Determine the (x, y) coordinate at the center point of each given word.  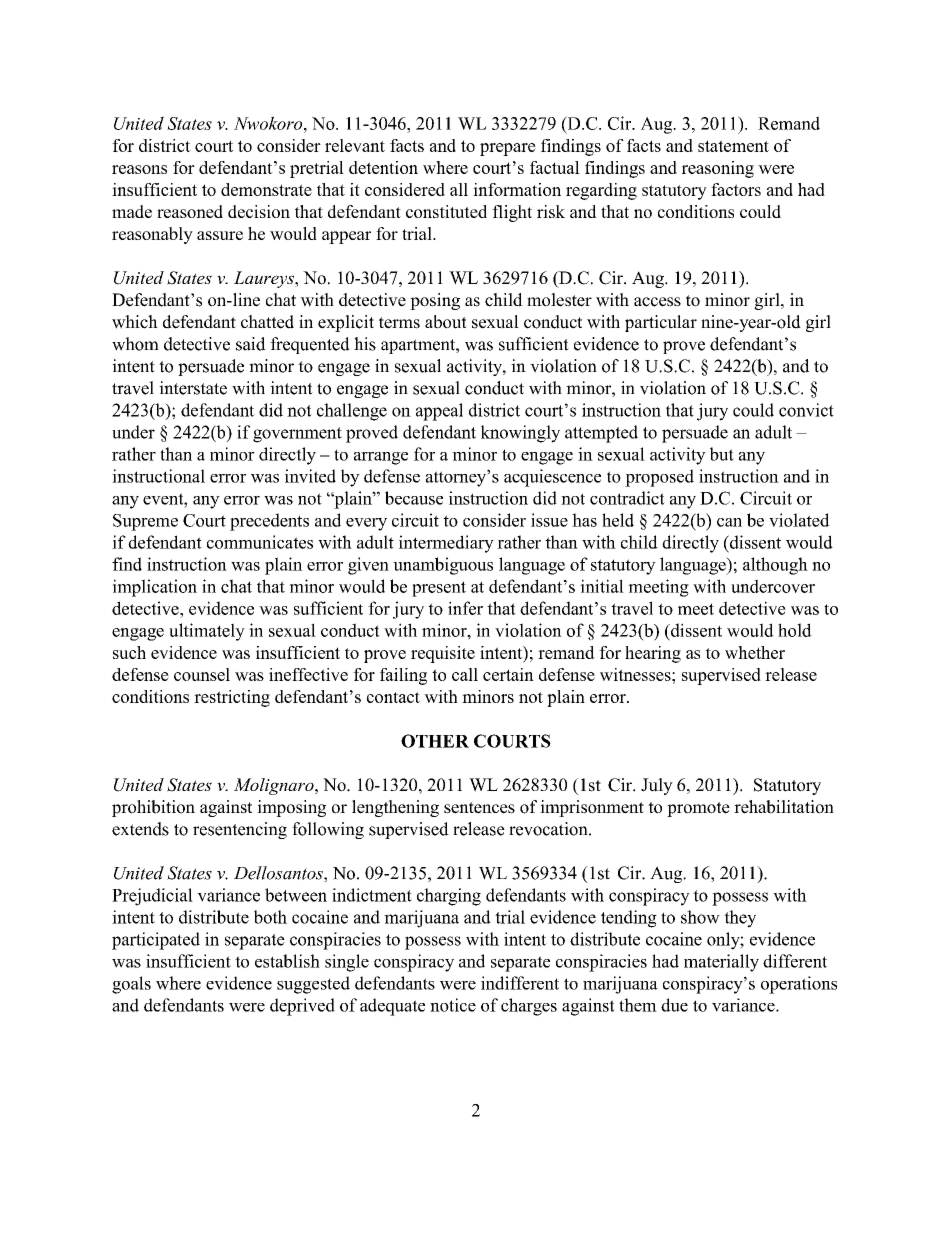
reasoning (718, 169)
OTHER (435, 741)
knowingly (520, 434)
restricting (232, 698)
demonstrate (266, 189)
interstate (193, 388)
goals (131, 985)
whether (755, 652)
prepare (508, 149)
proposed (659, 478)
